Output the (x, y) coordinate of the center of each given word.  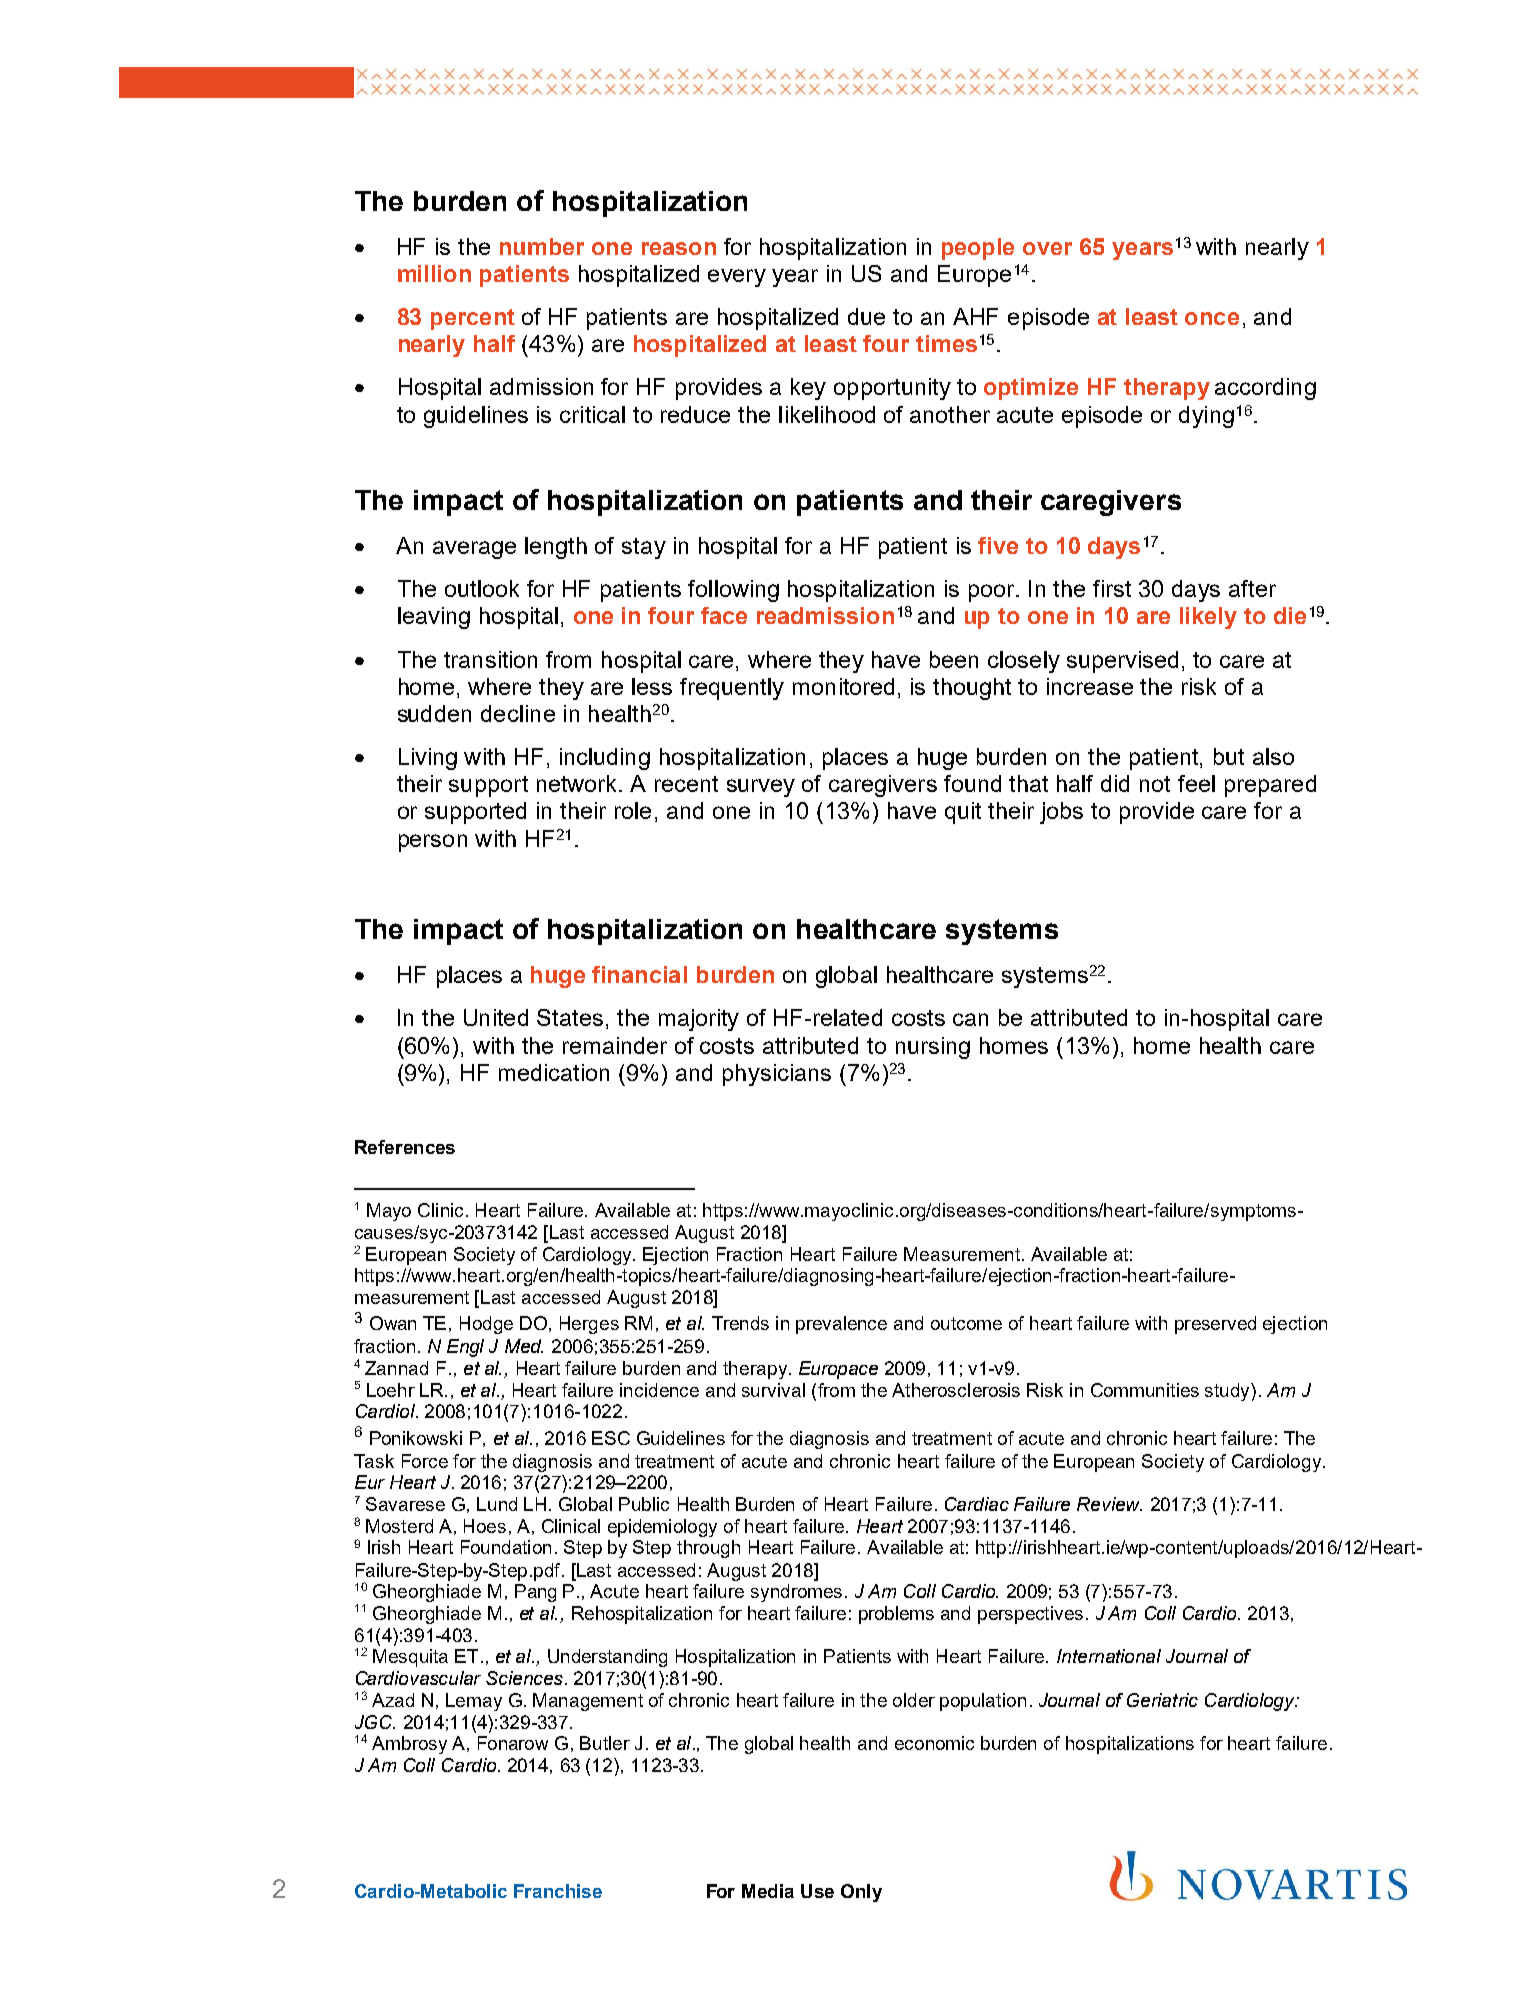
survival (773, 1390)
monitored (843, 686)
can (970, 1019)
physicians (777, 1075)
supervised (1122, 662)
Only (861, 1893)
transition (490, 659)
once (1212, 318)
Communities (1145, 1390)
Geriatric (1162, 1700)
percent (473, 319)
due (866, 316)
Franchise (558, 1891)
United (496, 1017)
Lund (497, 1504)
